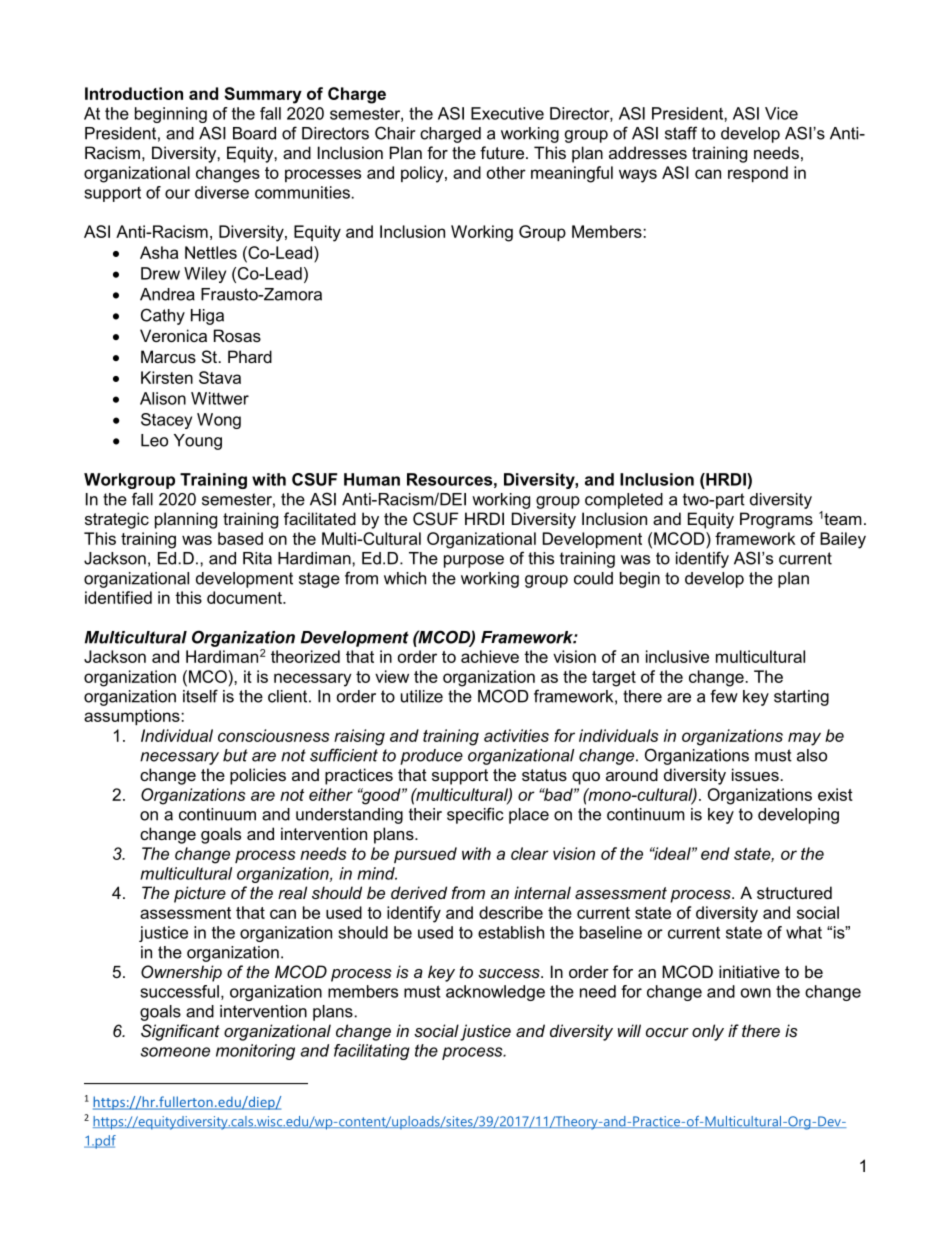 This screenshot has width=952, height=1233. I want to click on only, so click(708, 1032).
